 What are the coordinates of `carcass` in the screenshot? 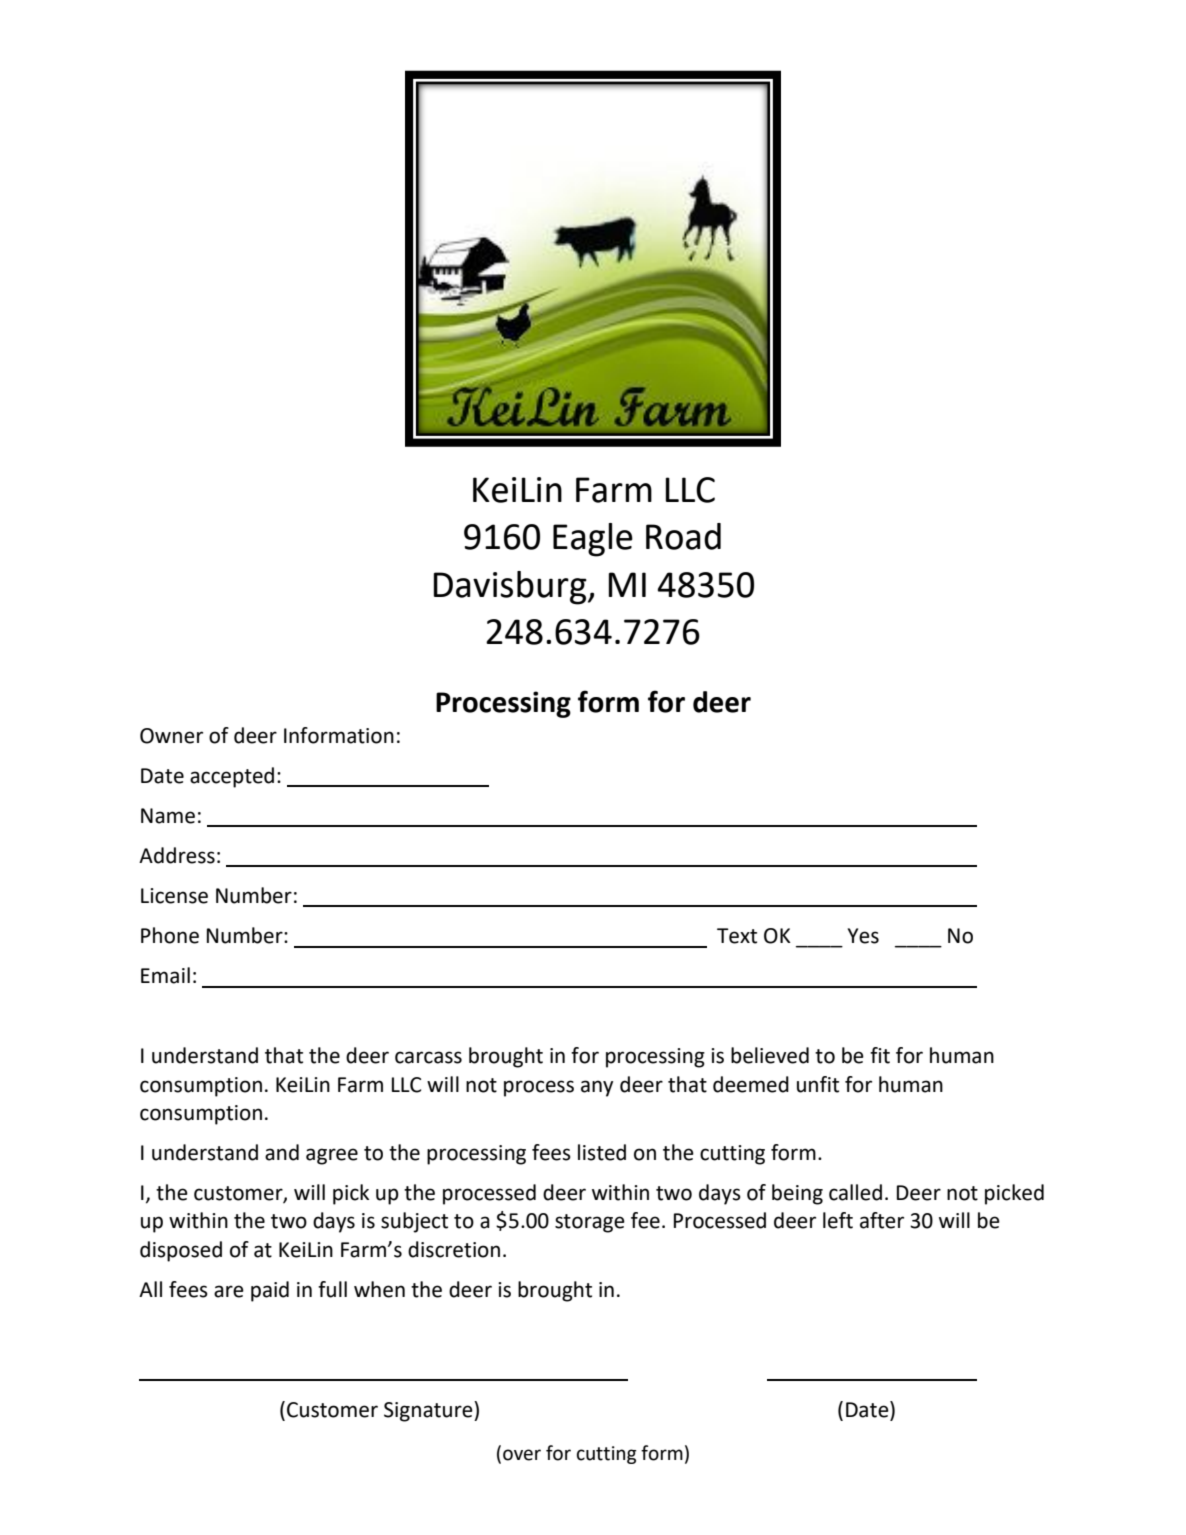 It's located at (428, 1057).
